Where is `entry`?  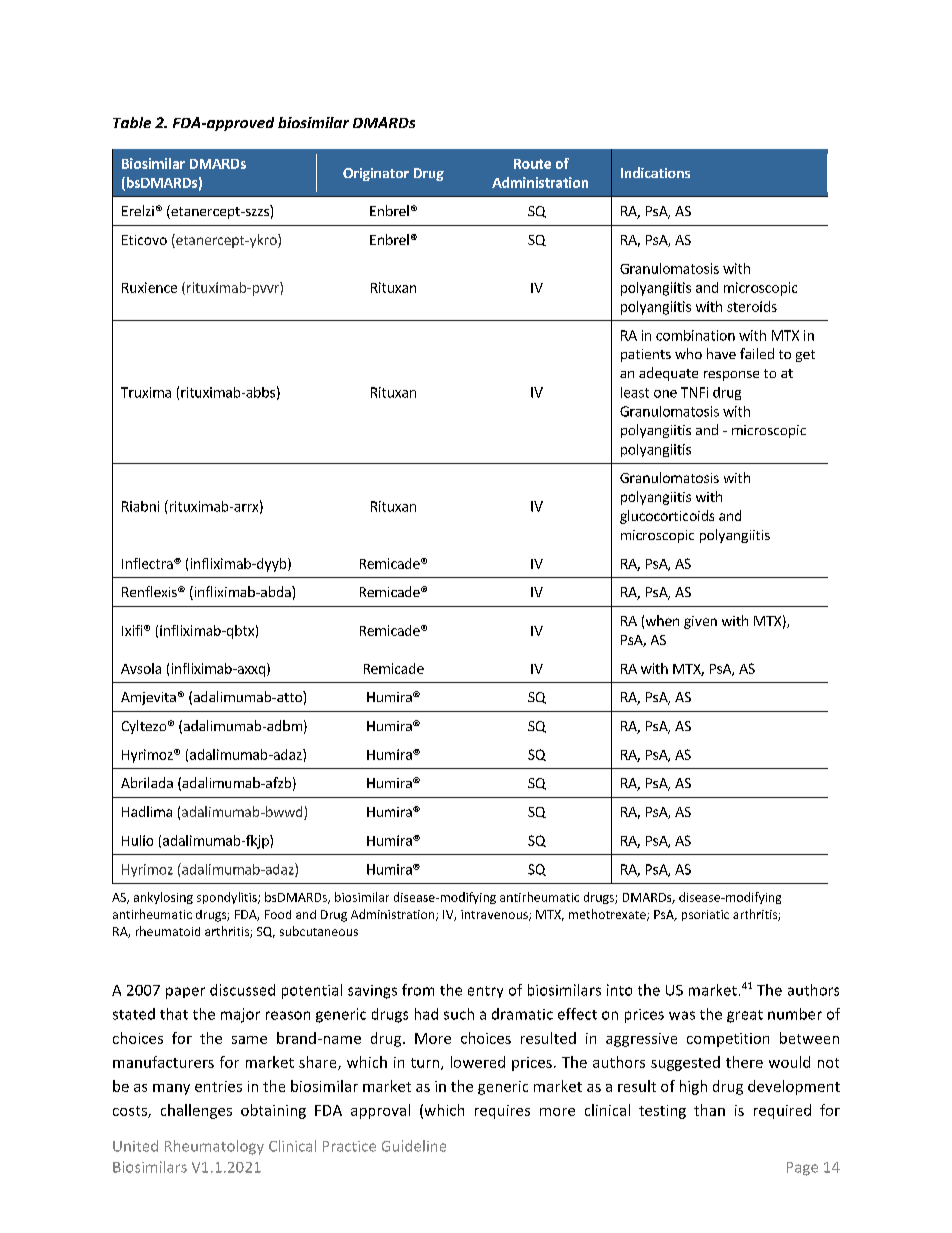
entry is located at coordinates (485, 992).
